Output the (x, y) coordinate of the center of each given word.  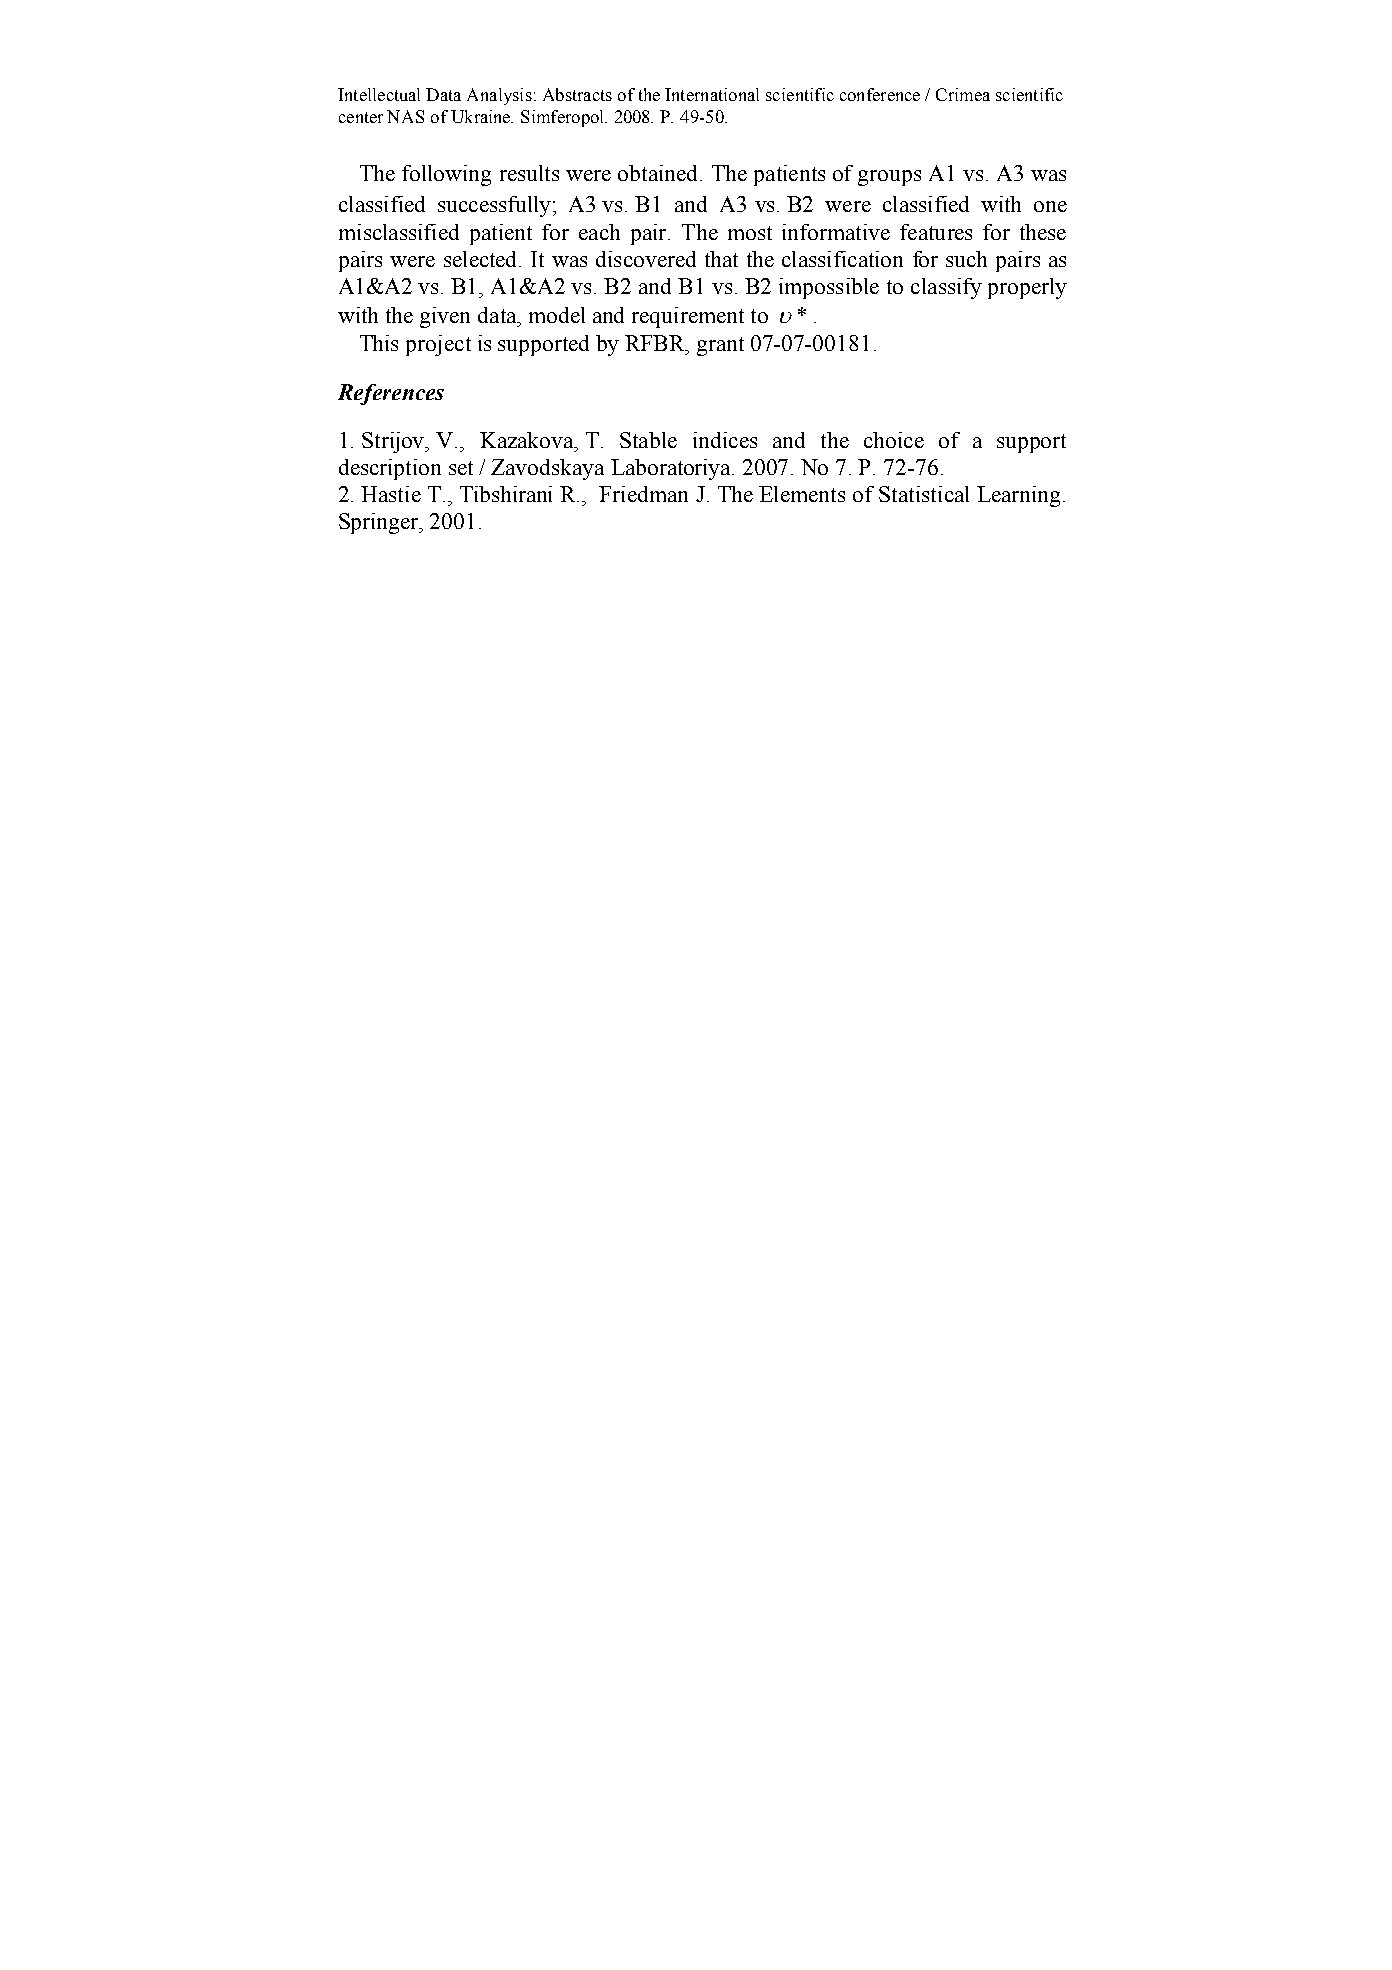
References (391, 394)
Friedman (643, 494)
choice (894, 440)
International (712, 94)
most (750, 233)
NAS (405, 116)
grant (720, 346)
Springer (380, 523)
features (936, 232)
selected (482, 259)
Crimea (963, 94)
